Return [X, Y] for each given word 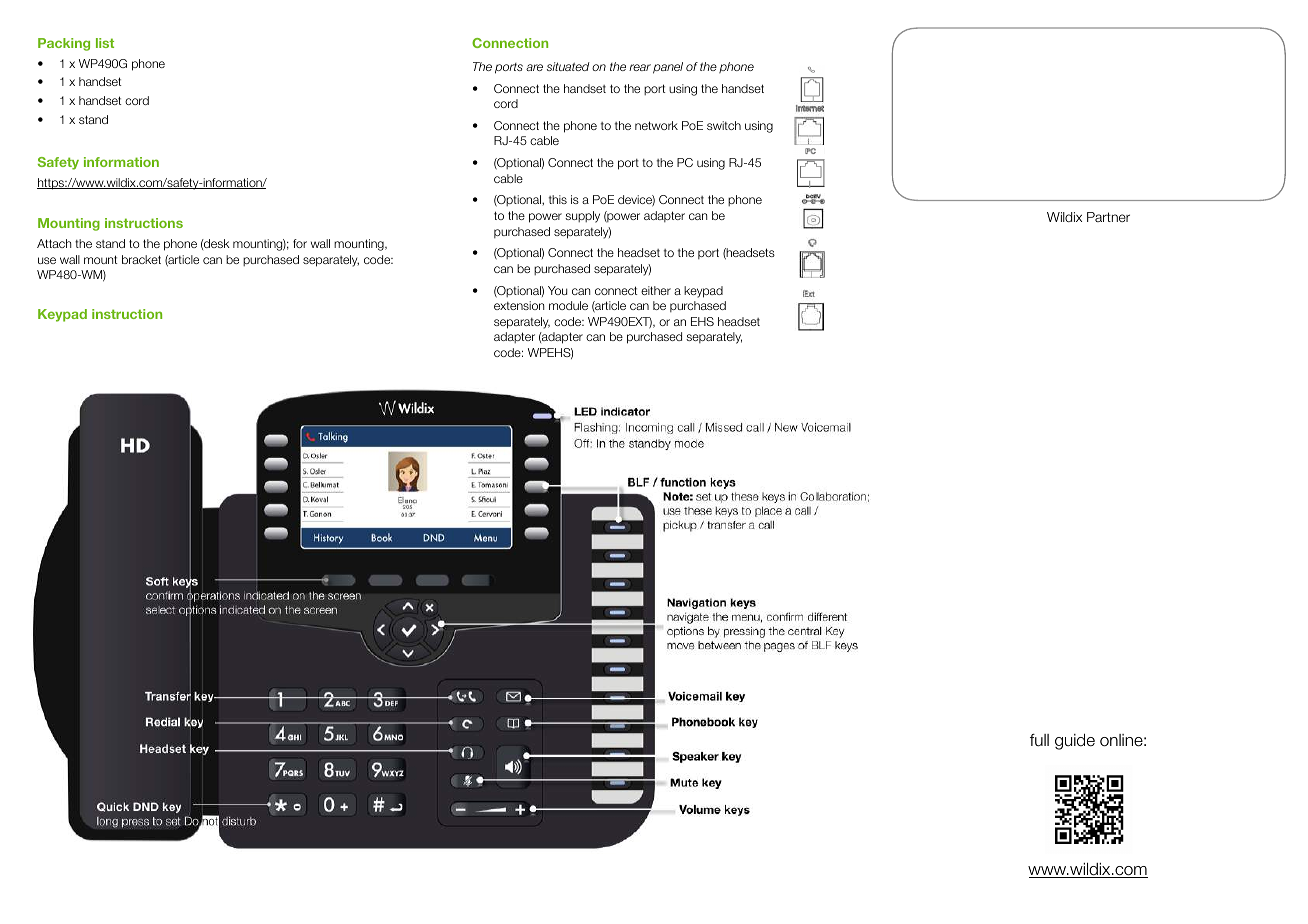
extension [519, 305]
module [568, 305]
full [1039, 740]
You [557, 290]
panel [668, 68]
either [656, 290]
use [47, 260]
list [105, 43]
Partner [1108, 217]
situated [568, 66]
